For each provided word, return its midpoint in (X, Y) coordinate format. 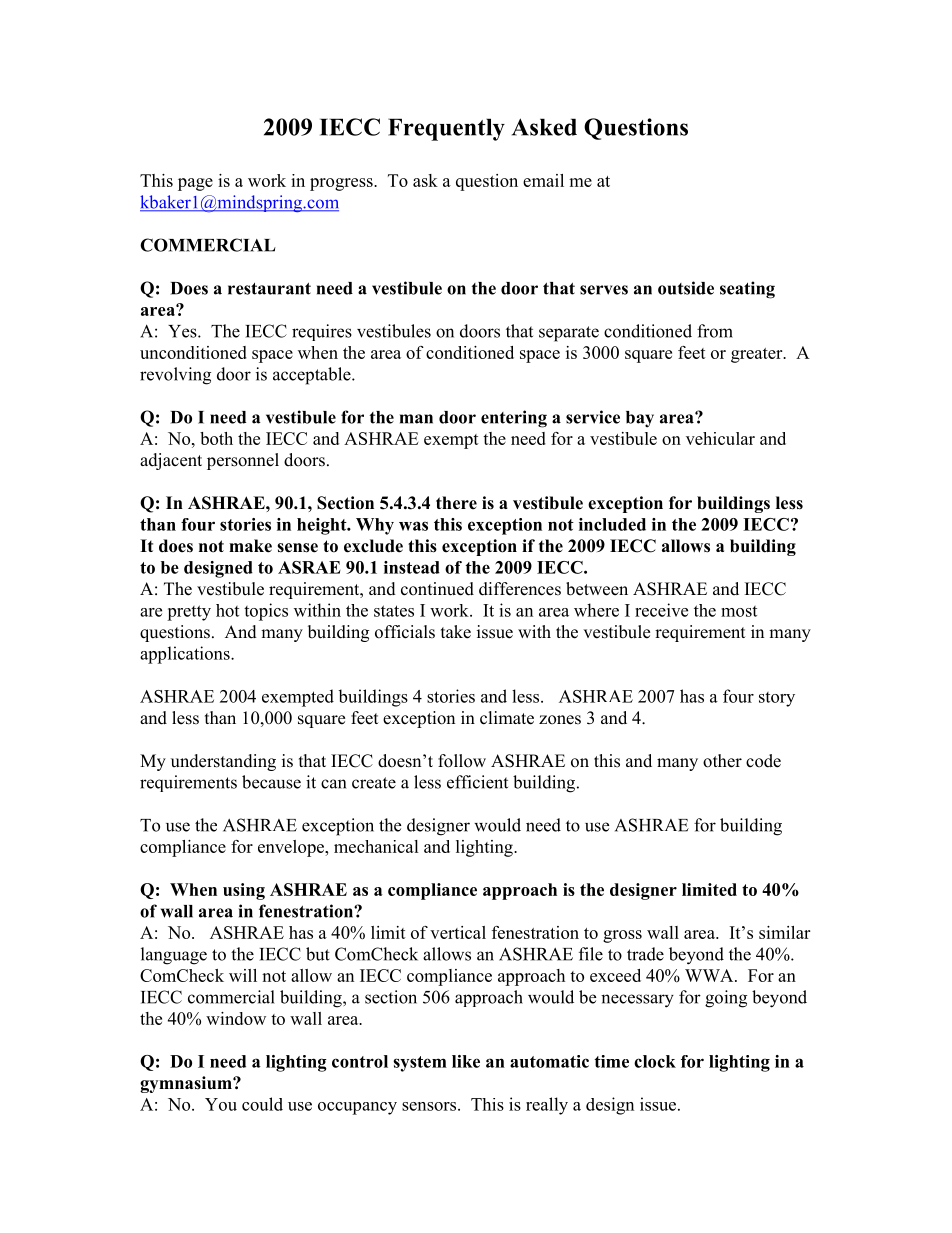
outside (686, 288)
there (456, 503)
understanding (223, 762)
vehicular (720, 438)
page (195, 184)
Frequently (446, 129)
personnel (243, 461)
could (262, 1104)
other (722, 761)
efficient (477, 782)
